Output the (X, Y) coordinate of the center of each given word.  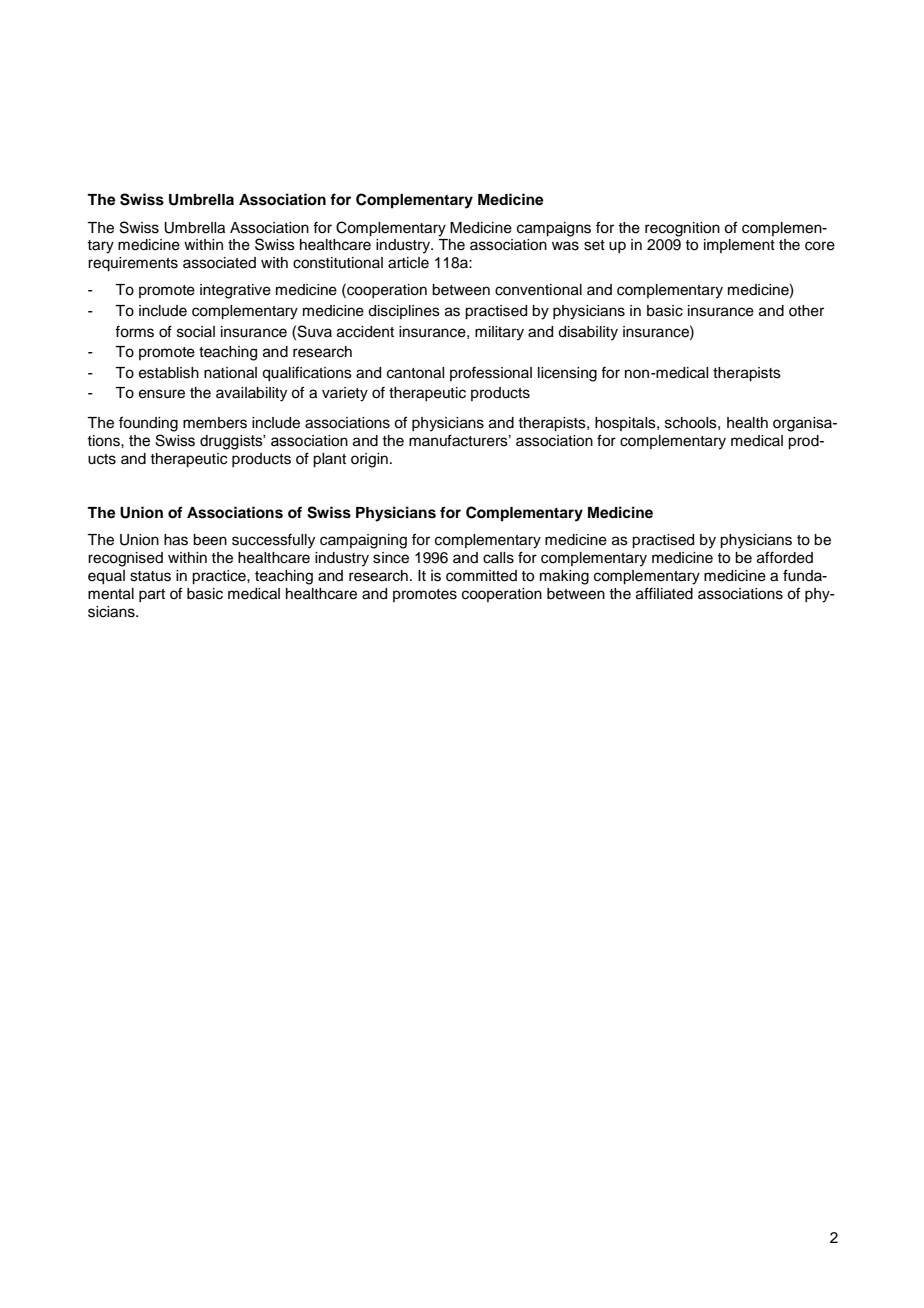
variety (345, 394)
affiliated (664, 593)
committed (481, 576)
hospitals (626, 424)
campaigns (554, 229)
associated (219, 263)
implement (739, 246)
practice (220, 577)
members (215, 423)
